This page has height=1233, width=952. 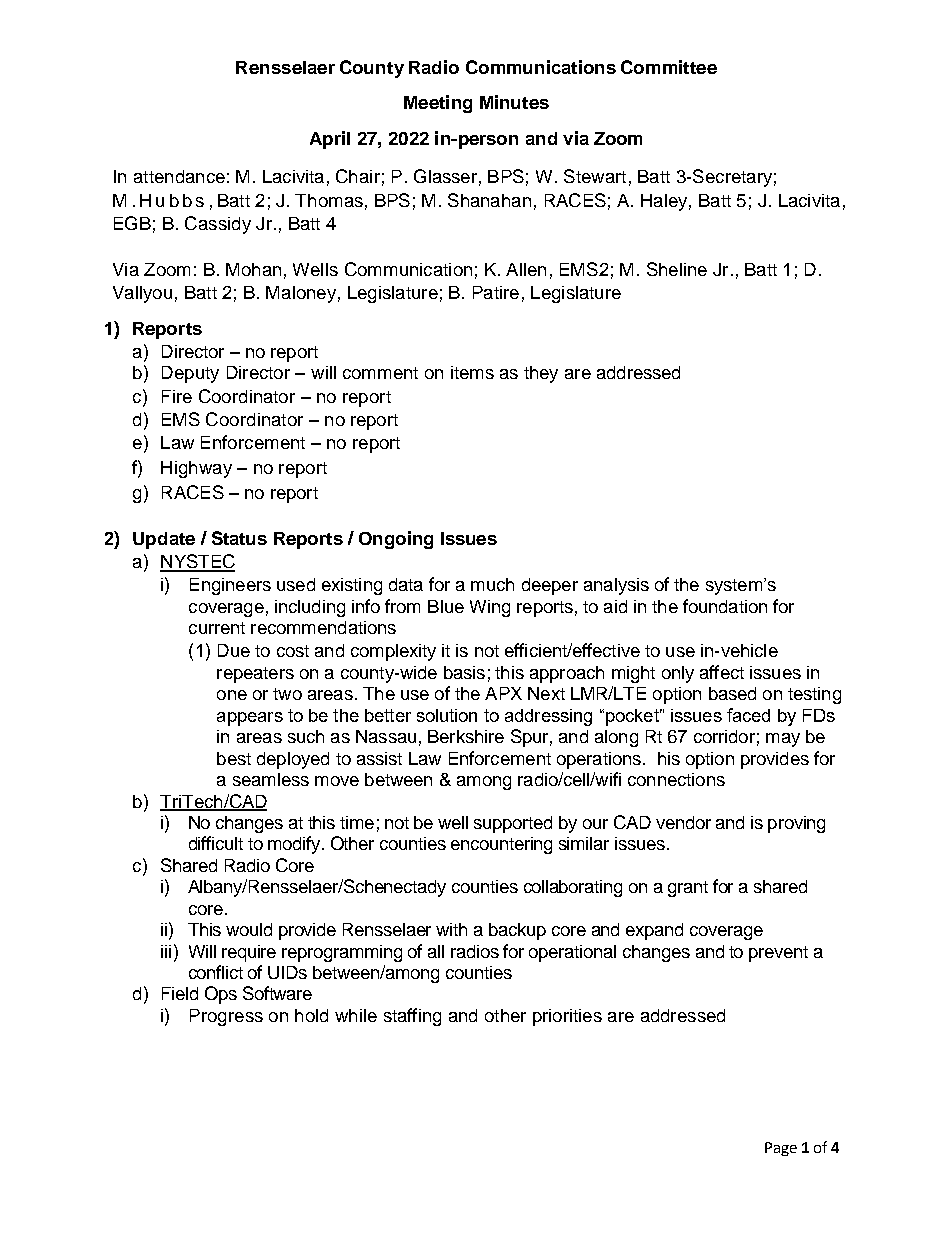 What do you see at coordinates (490, 608) in the page?
I see `Wing` at bounding box center [490, 608].
